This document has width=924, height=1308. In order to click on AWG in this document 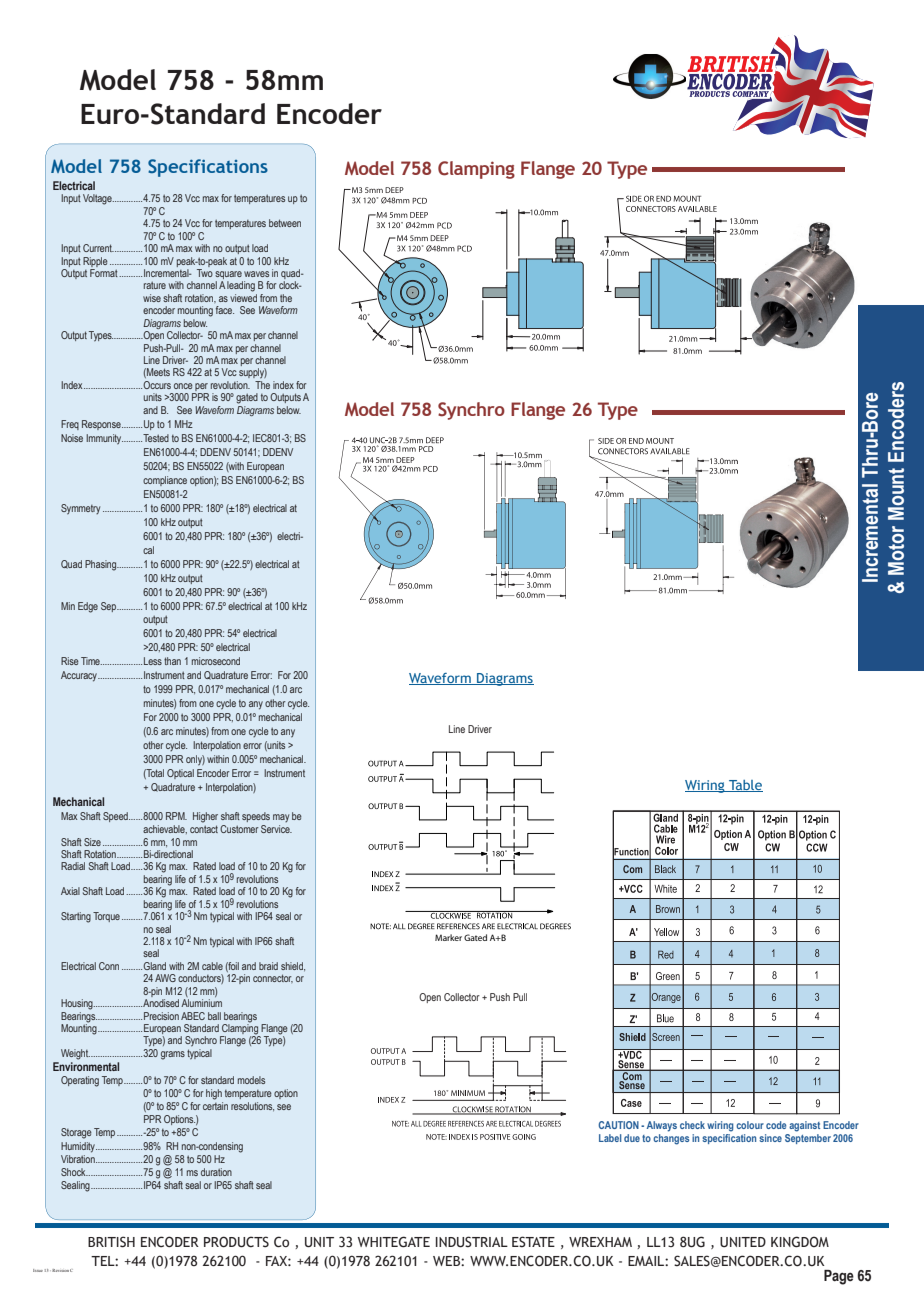, I will do `click(165, 978)`.
